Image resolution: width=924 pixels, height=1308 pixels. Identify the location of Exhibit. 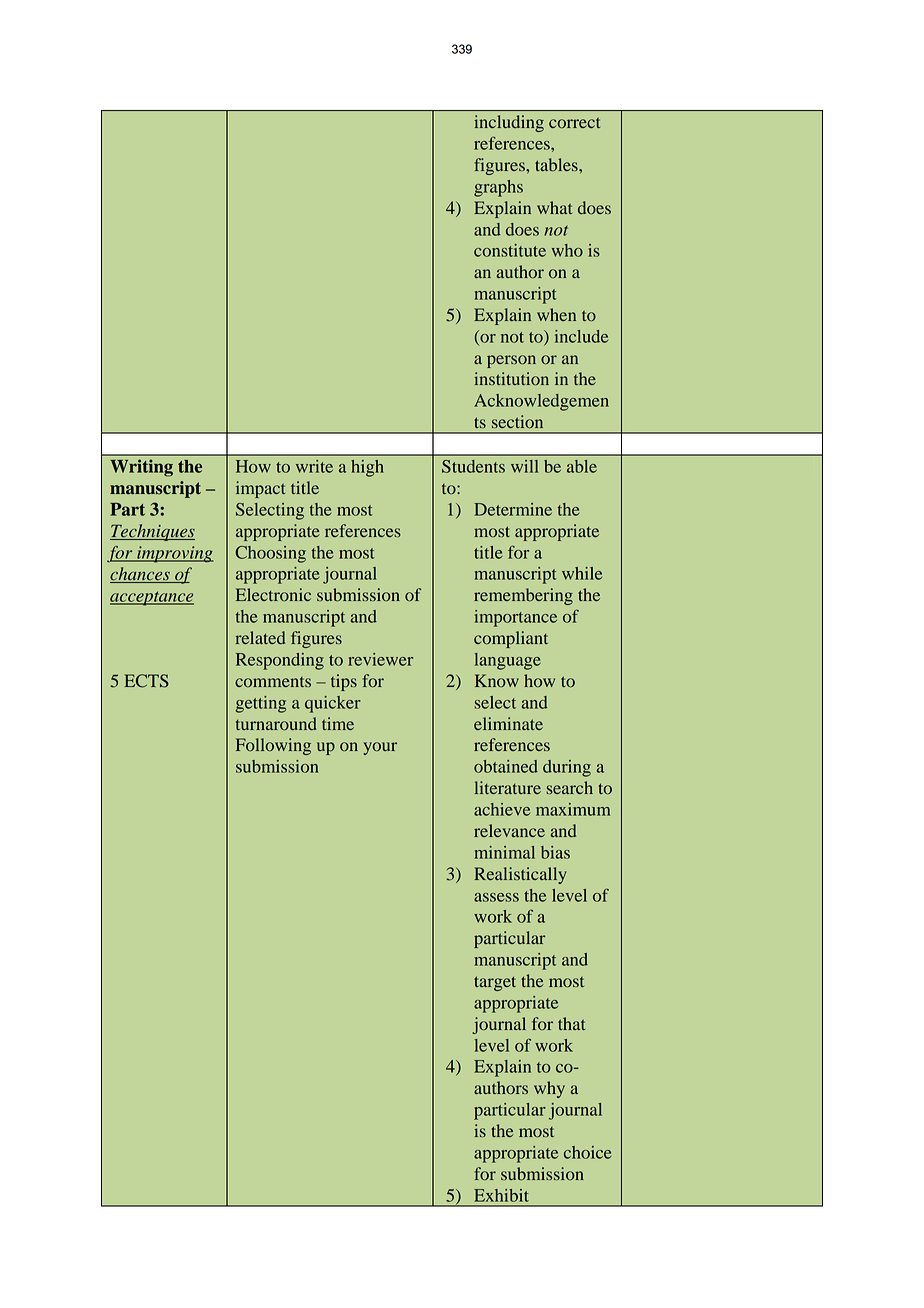
(501, 1195).
